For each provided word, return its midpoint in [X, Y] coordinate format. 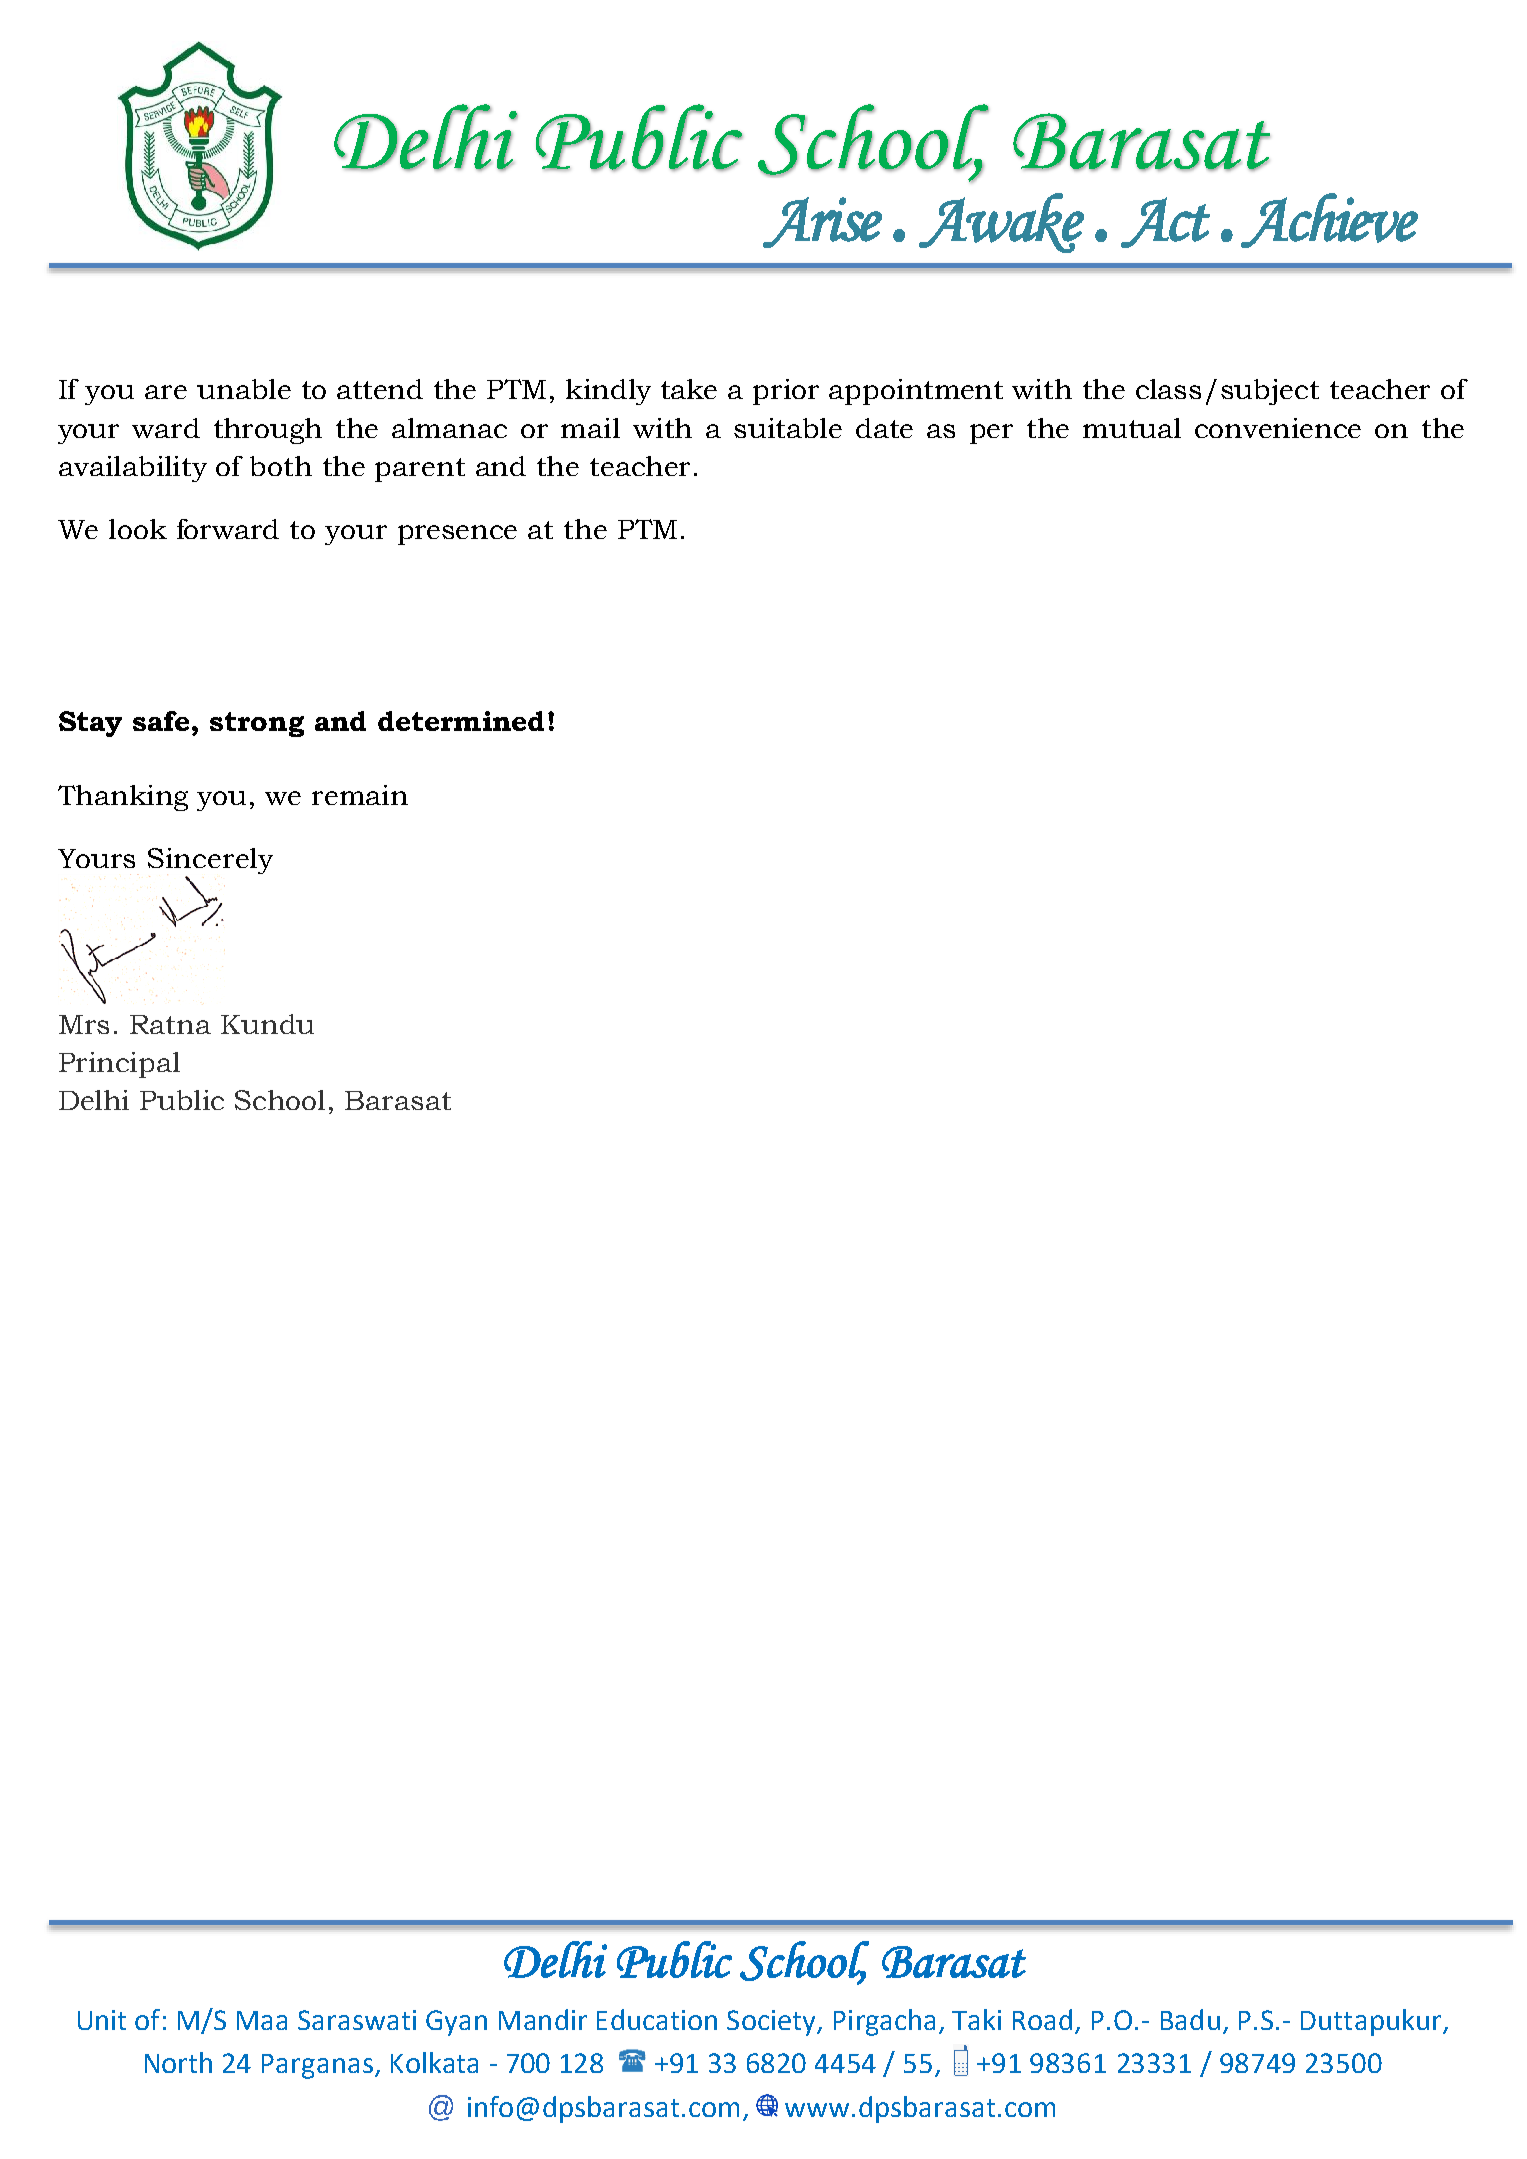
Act [1165, 222]
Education [657, 2019]
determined [461, 721]
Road [1042, 2019]
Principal [119, 1065]
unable [244, 389]
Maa [262, 2020]
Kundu [267, 1024]
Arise [822, 222]
